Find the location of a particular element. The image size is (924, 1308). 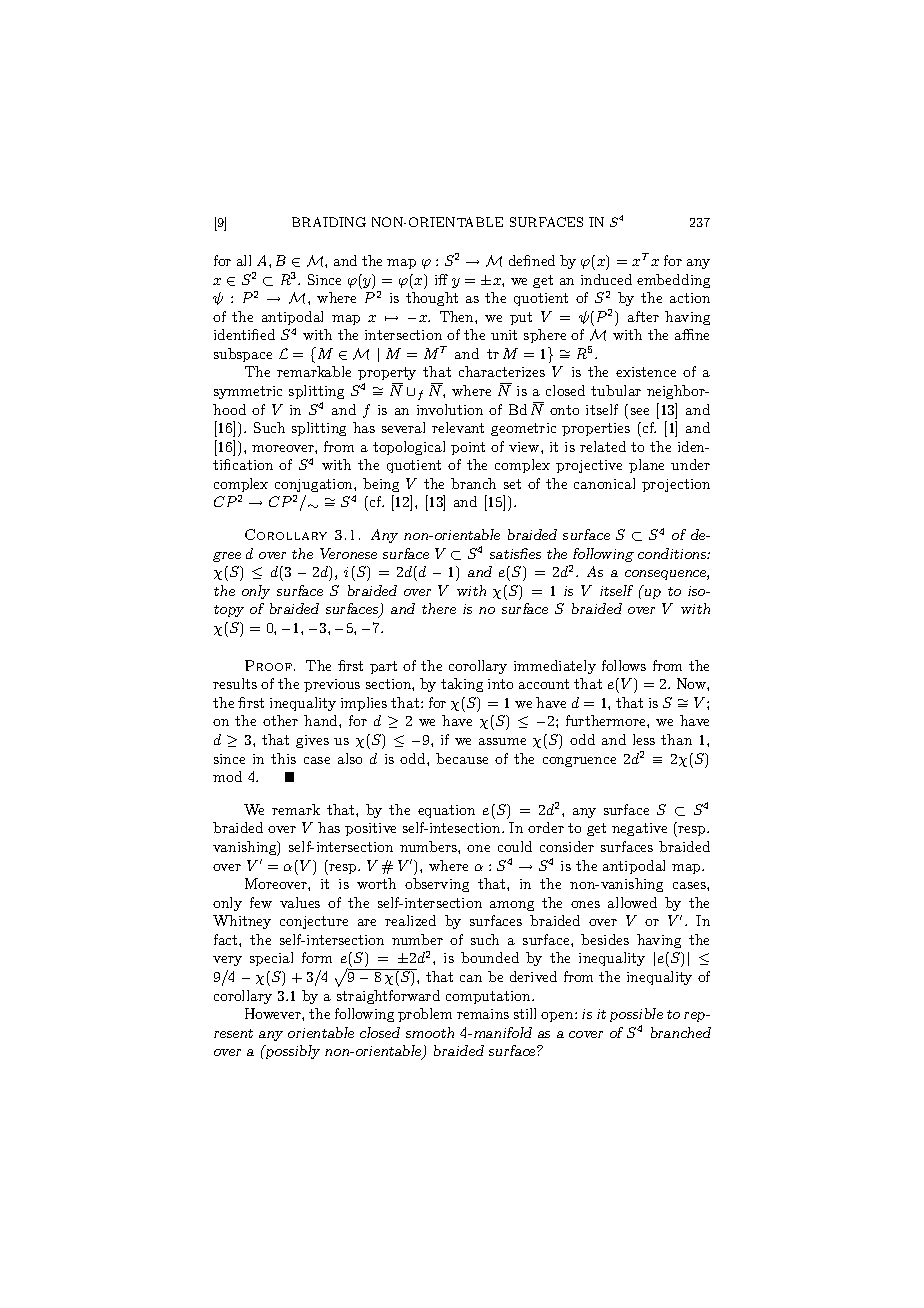

thought is located at coordinates (432, 299).
